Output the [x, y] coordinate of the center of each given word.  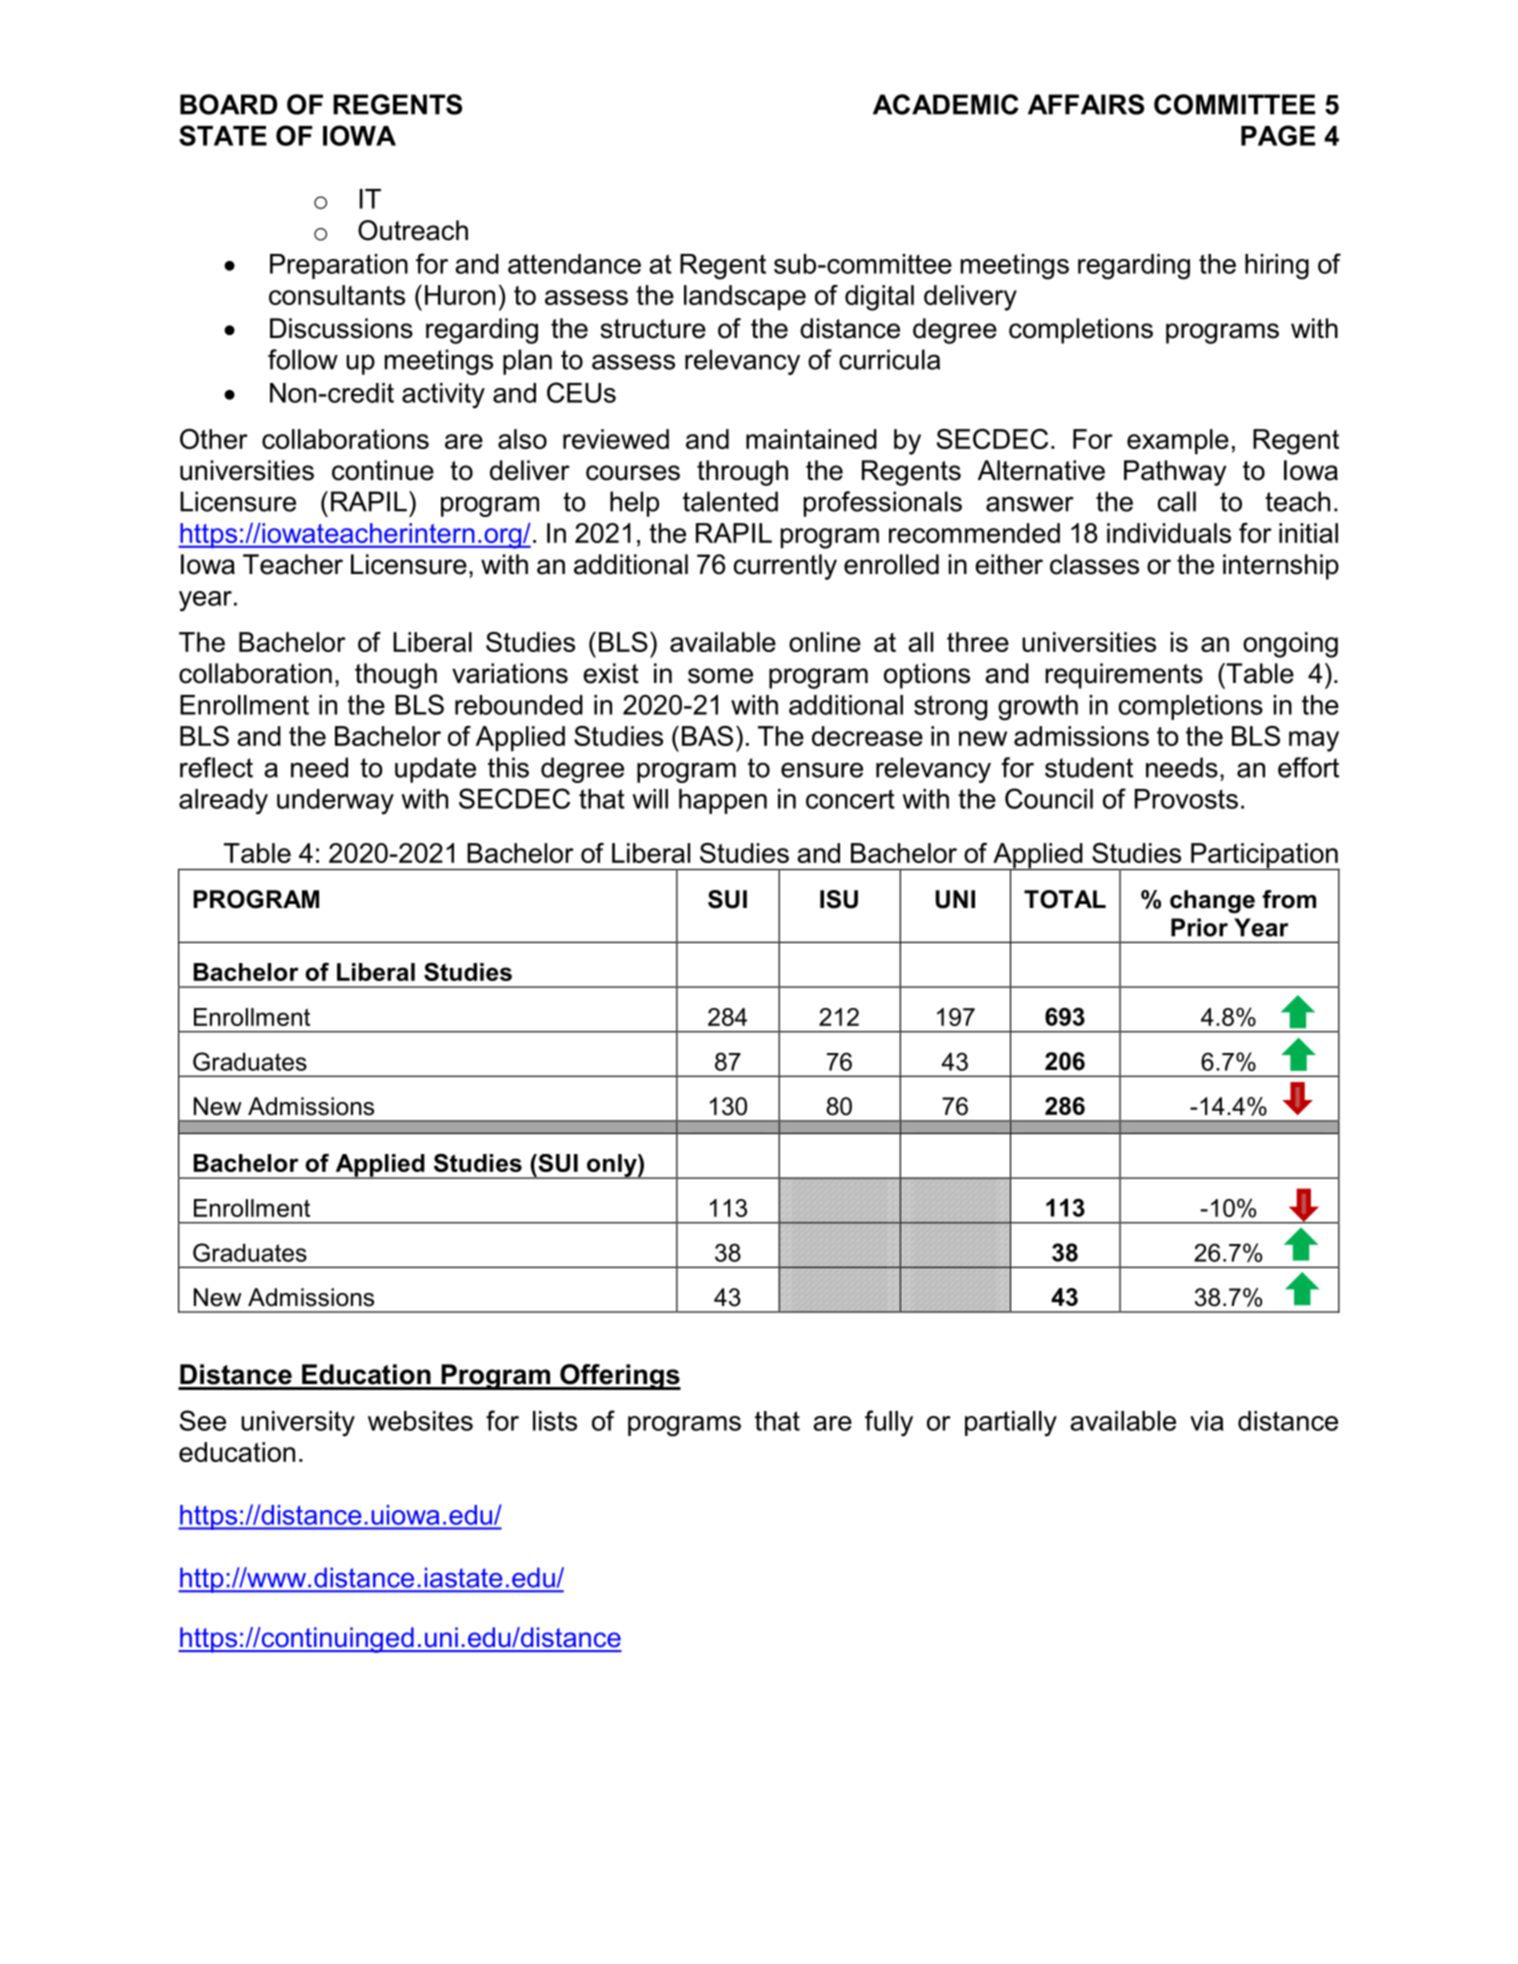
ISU [839, 899]
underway [335, 802]
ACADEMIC [946, 104]
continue [383, 470]
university [298, 1424]
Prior [1199, 927]
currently [785, 567]
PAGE [1278, 135]
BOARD [228, 104]
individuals [1169, 533]
